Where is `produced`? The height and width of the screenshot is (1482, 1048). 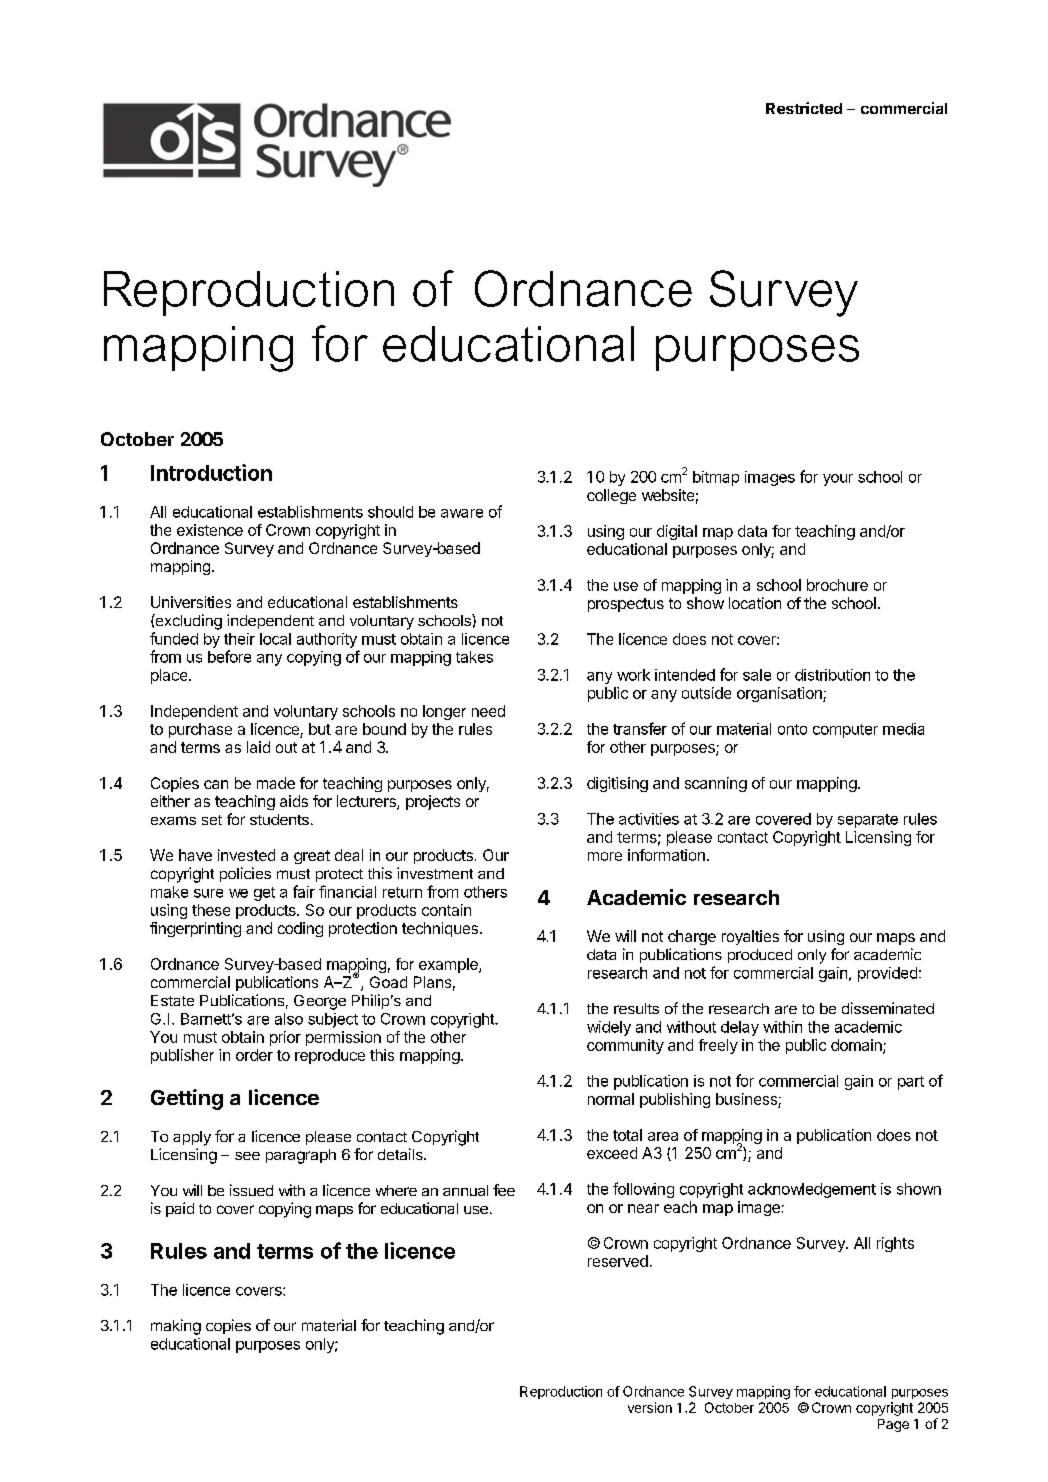 produced is located at coordinates (760, 956).
